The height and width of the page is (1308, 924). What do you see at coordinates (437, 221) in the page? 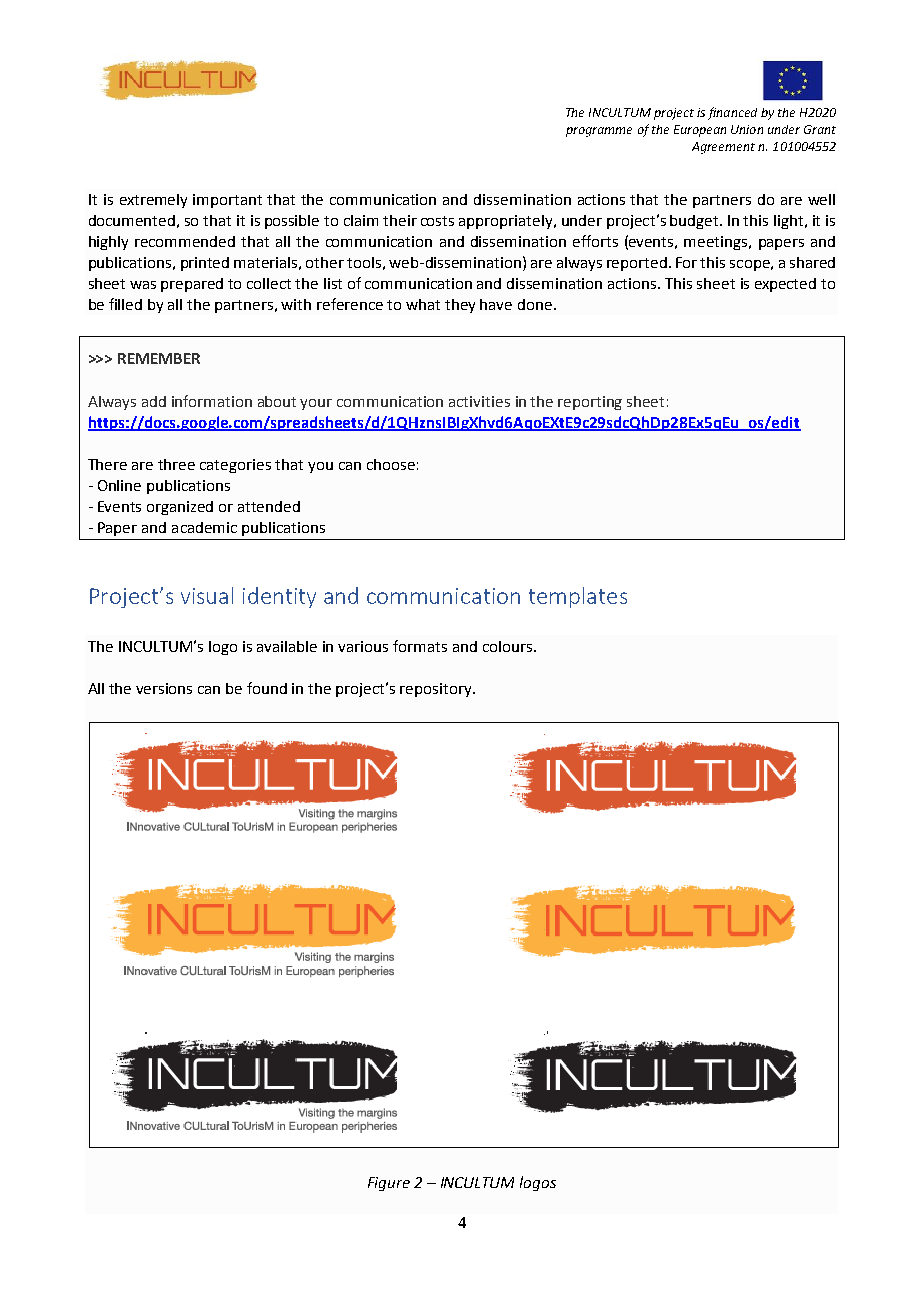
I see `costs` at bounding box center [437, 221].
